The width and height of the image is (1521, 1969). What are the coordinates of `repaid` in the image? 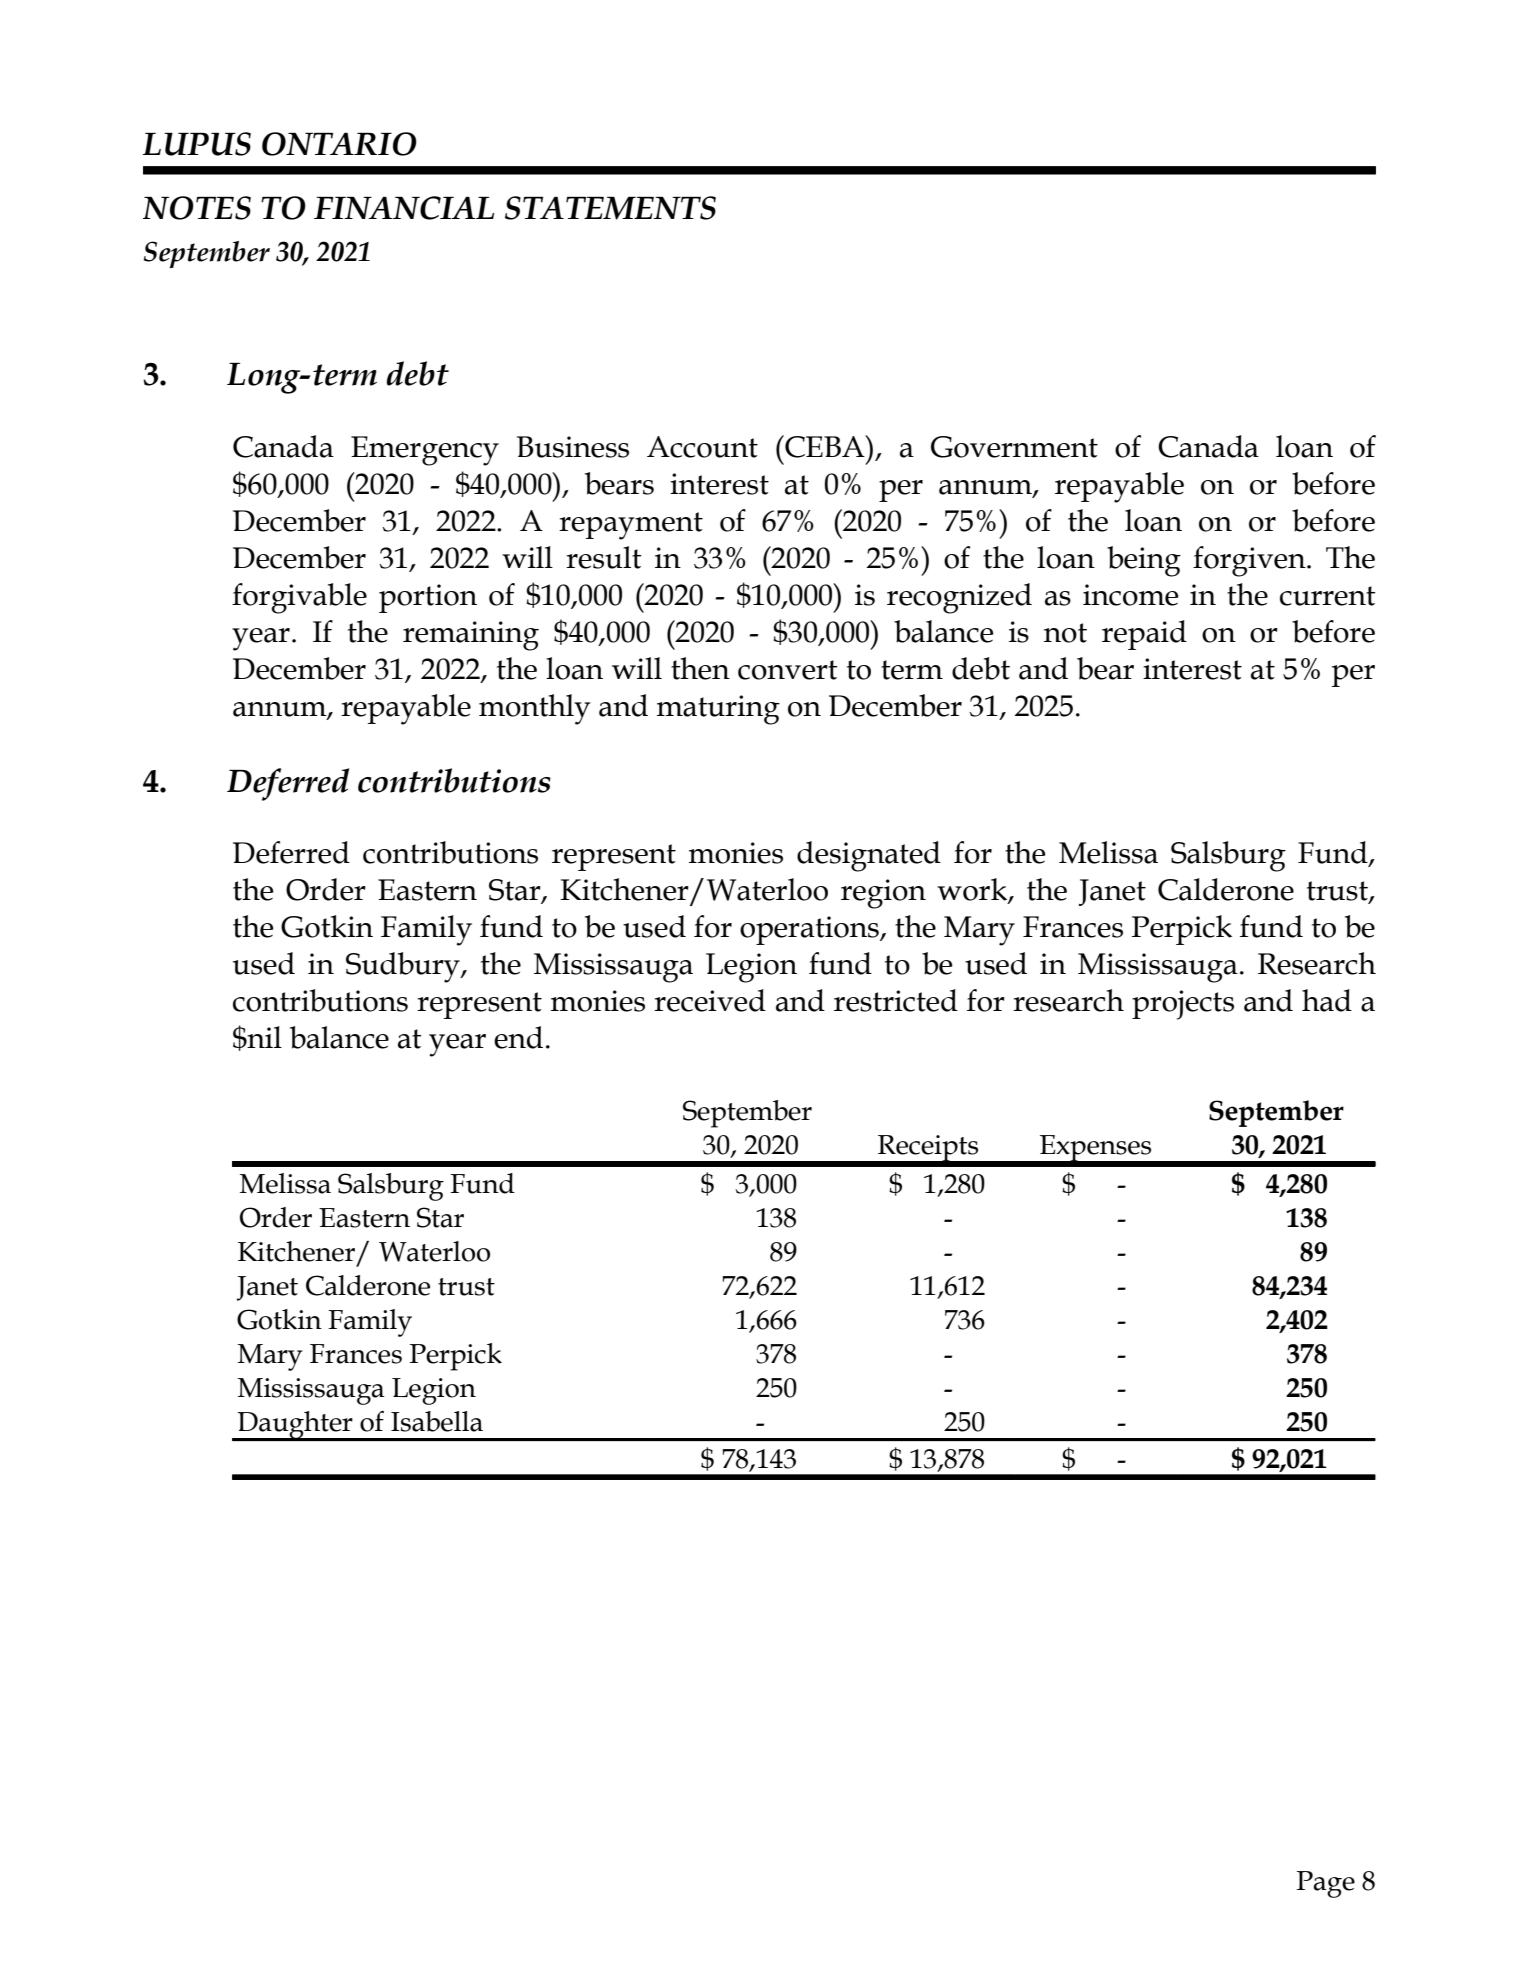 It's located at (1144, 635).
